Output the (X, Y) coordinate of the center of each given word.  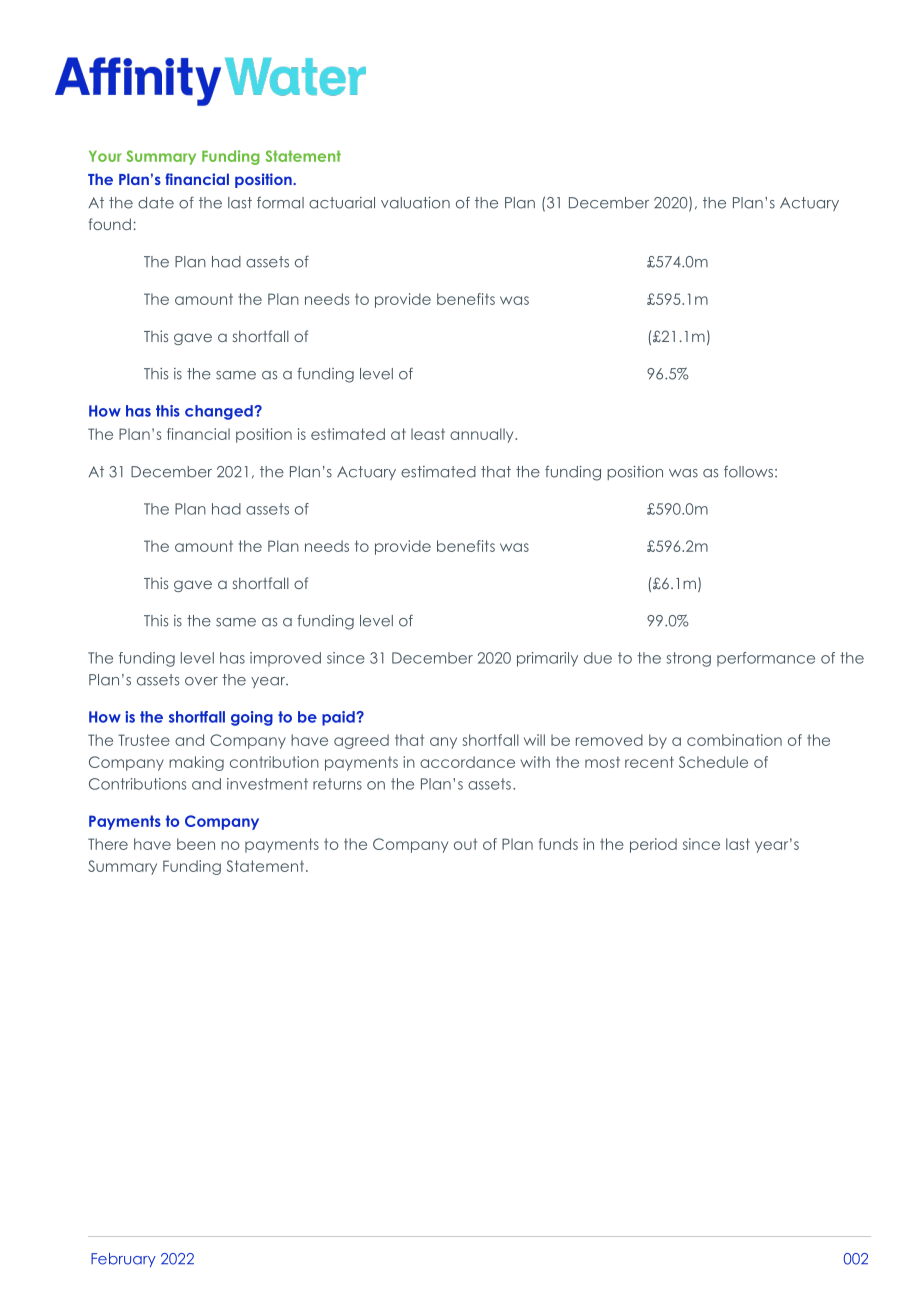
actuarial (342, 203)
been (196, 844)
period (653, 845)
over (201, 681)
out (465, 844)
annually (483, 435)
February (123, 1260)
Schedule (713, 762)
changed (220, 412)
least (428, 434)
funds (558, 844)
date (156, 203)
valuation (415, 202)
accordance (467, 762)
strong (688, 659)
